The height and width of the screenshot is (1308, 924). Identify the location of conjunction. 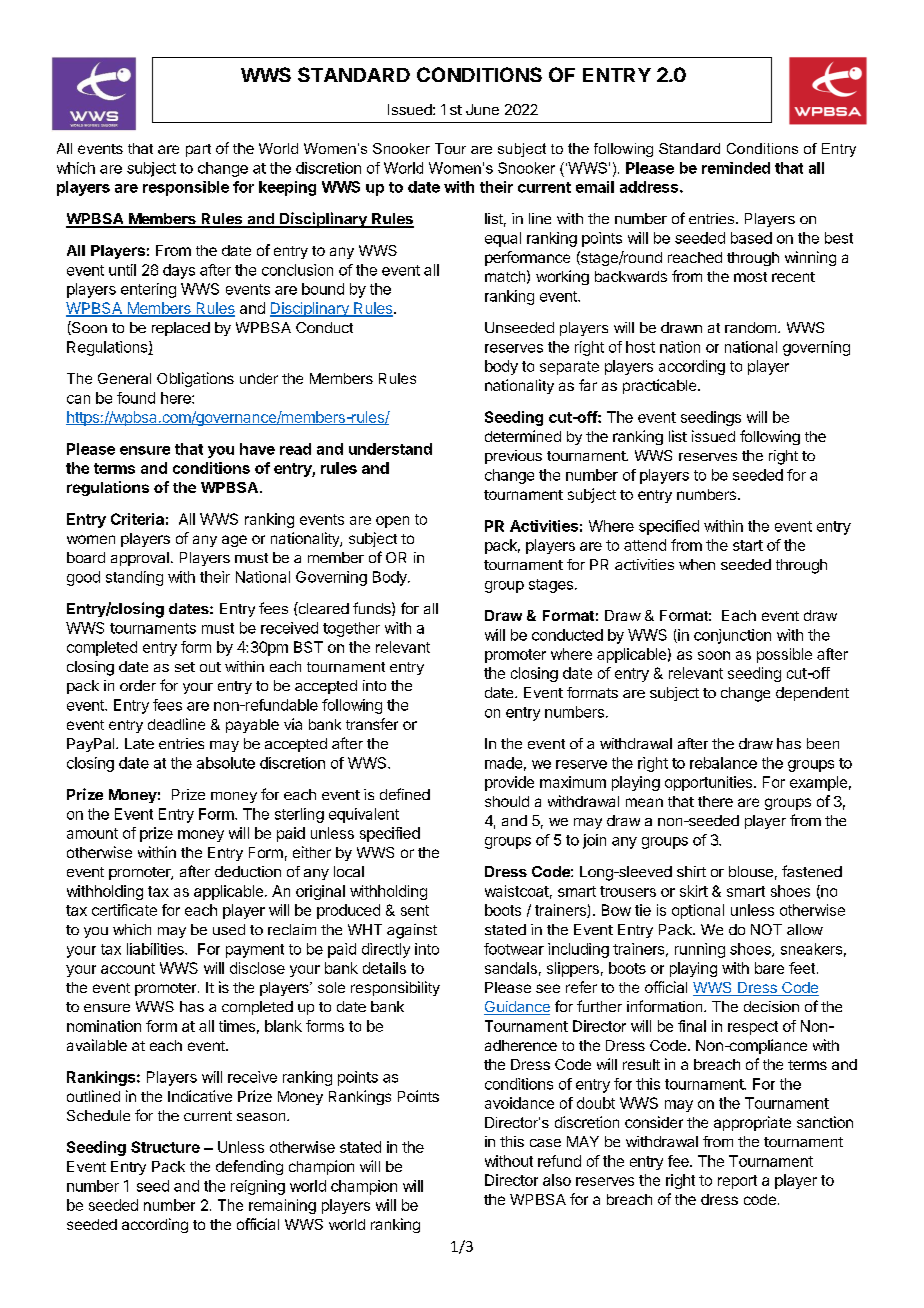
(732, 636).
